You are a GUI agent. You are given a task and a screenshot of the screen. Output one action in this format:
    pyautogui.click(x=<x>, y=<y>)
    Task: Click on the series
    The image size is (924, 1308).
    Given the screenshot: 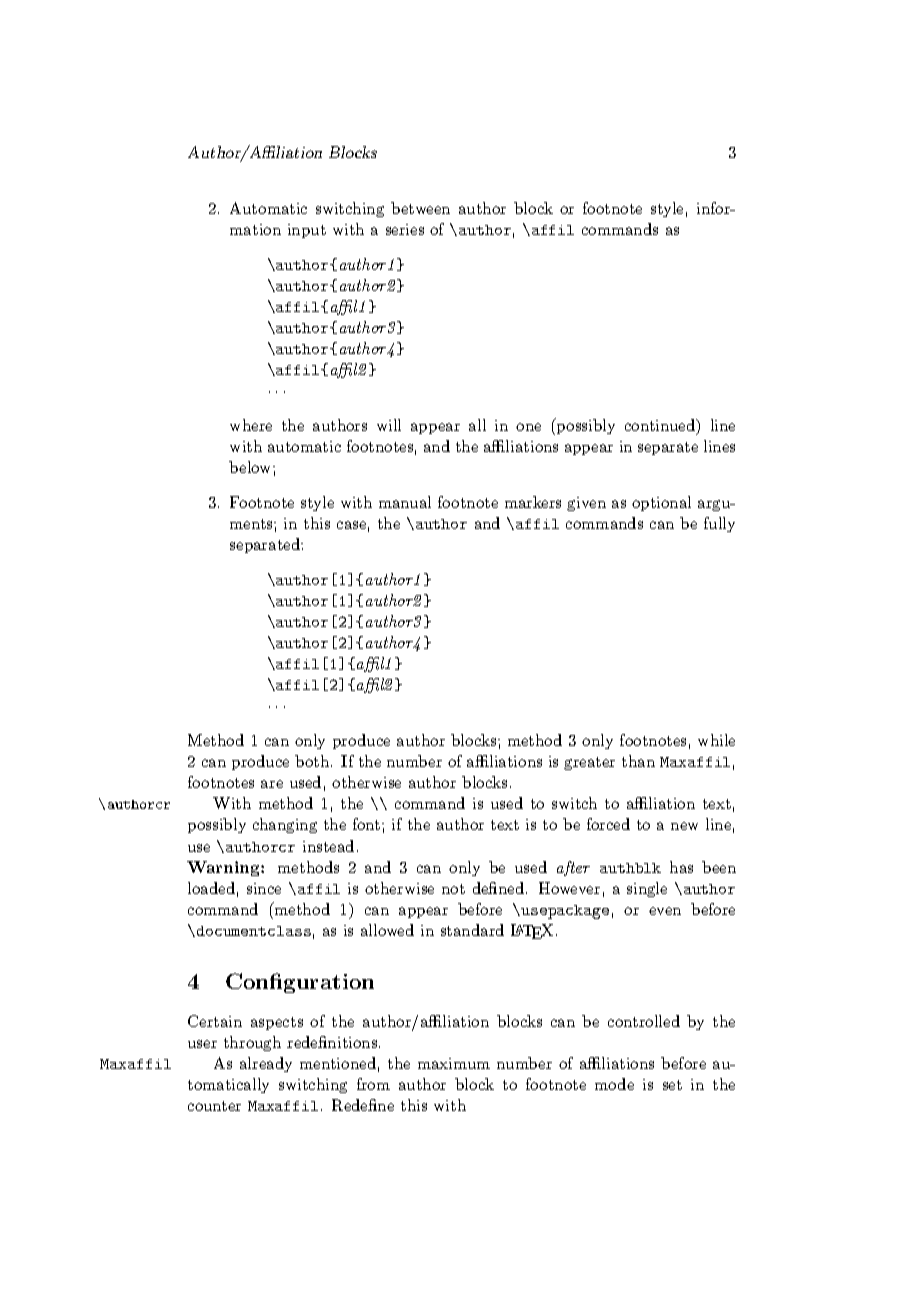 What is the action you would take?
    pyautogui.click(x=405, y=229)
